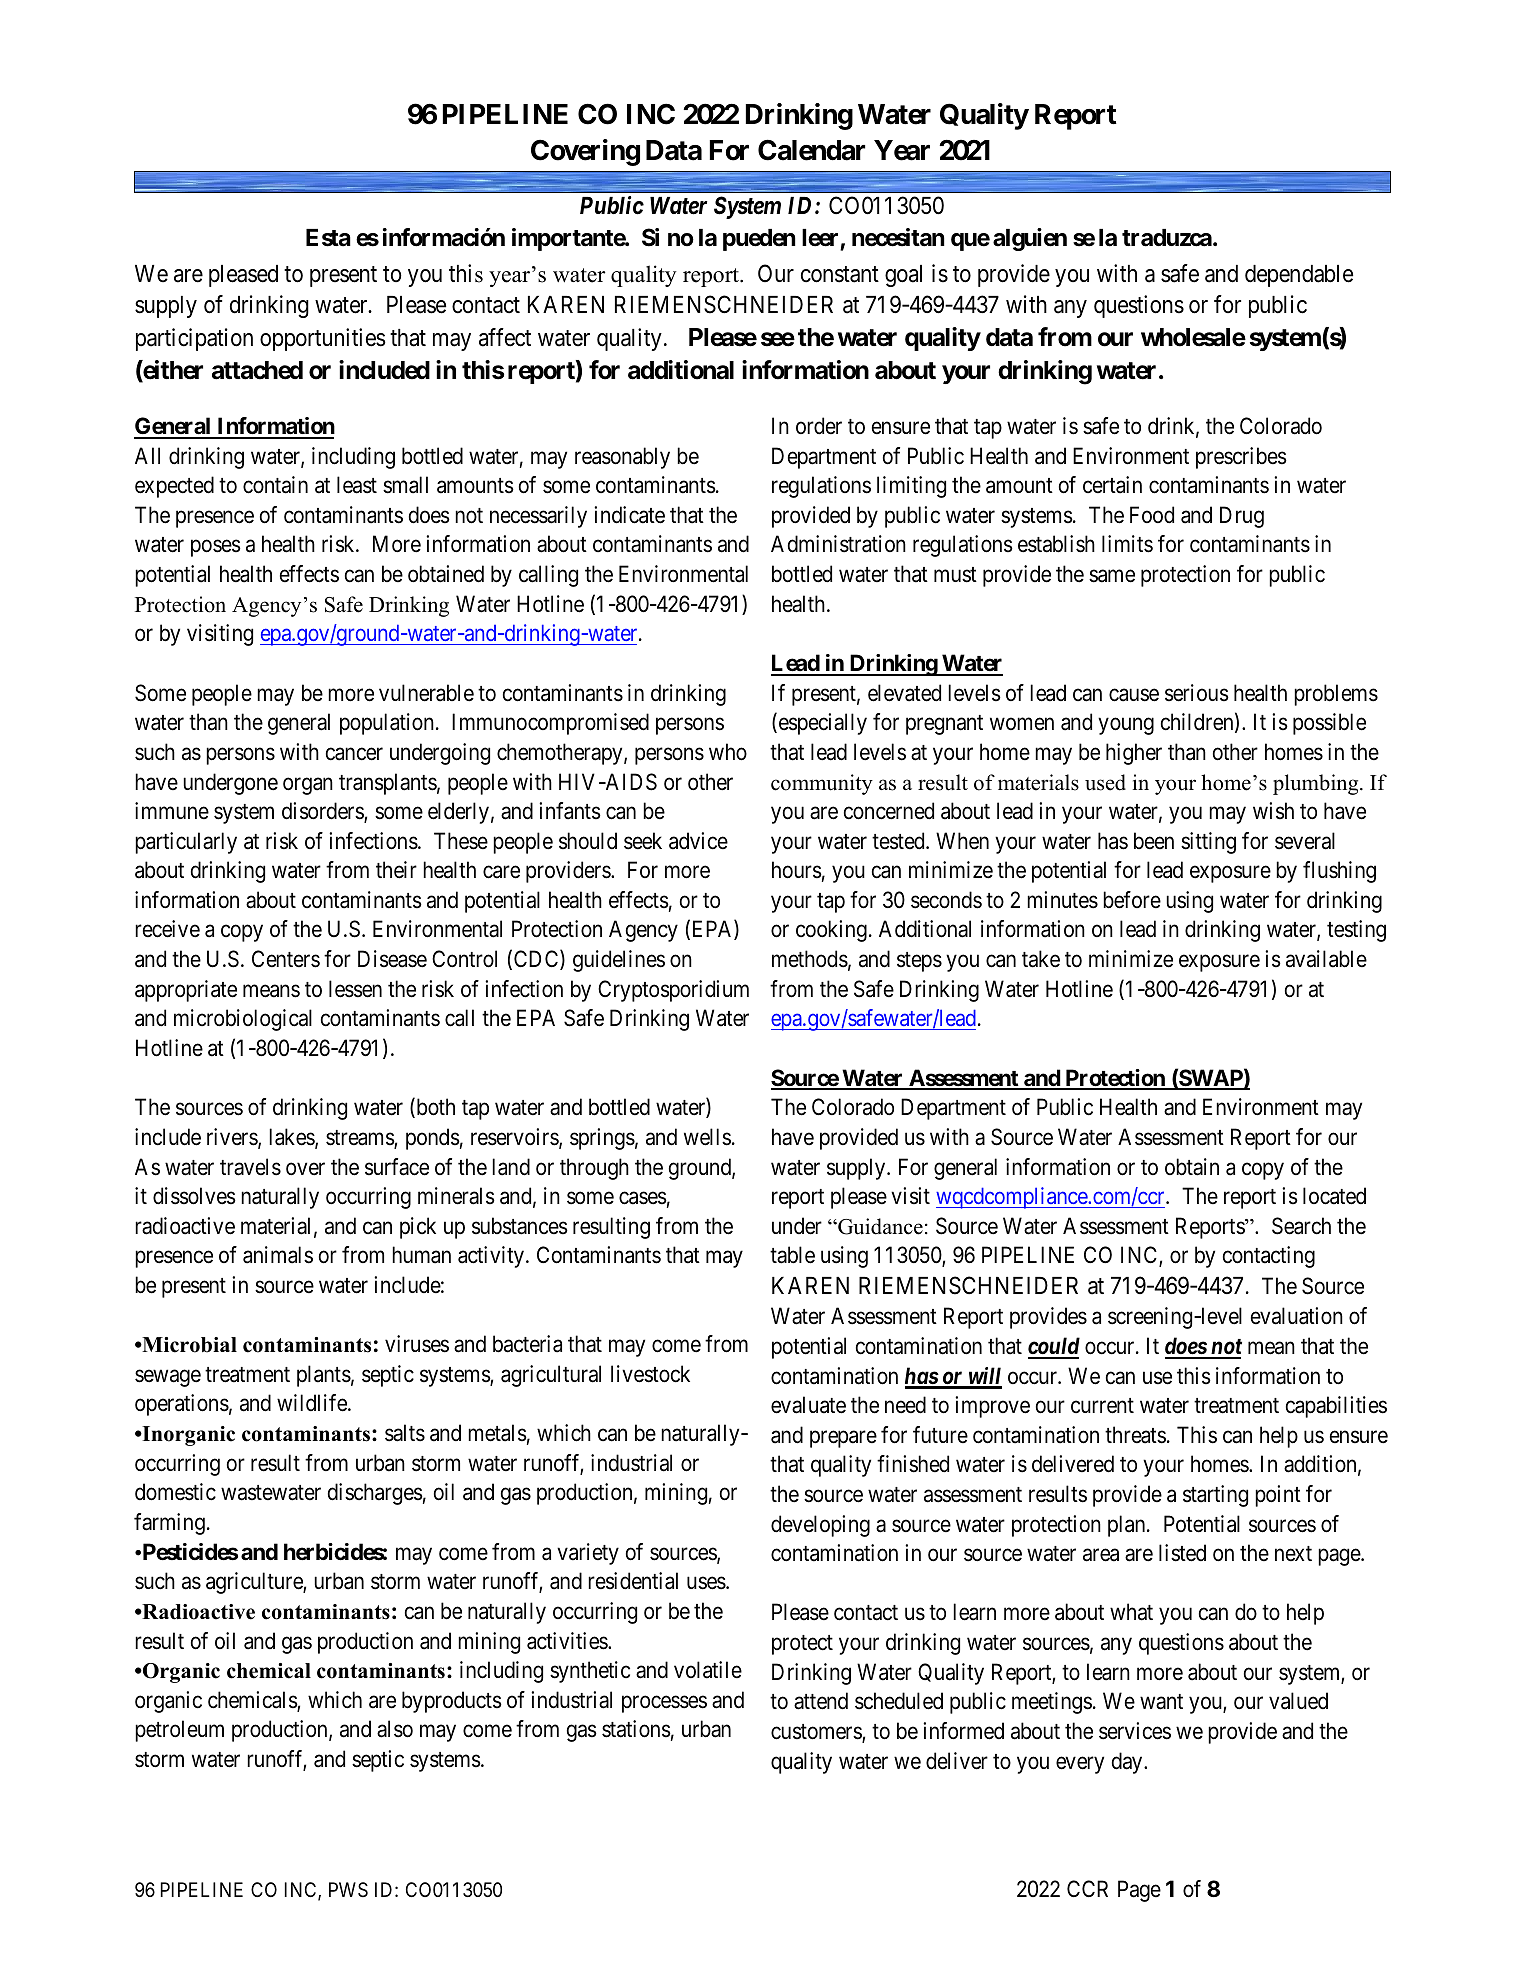 This screenshot has height=1971, width=1523. I want to click on PWS, so click(348, 1889).
